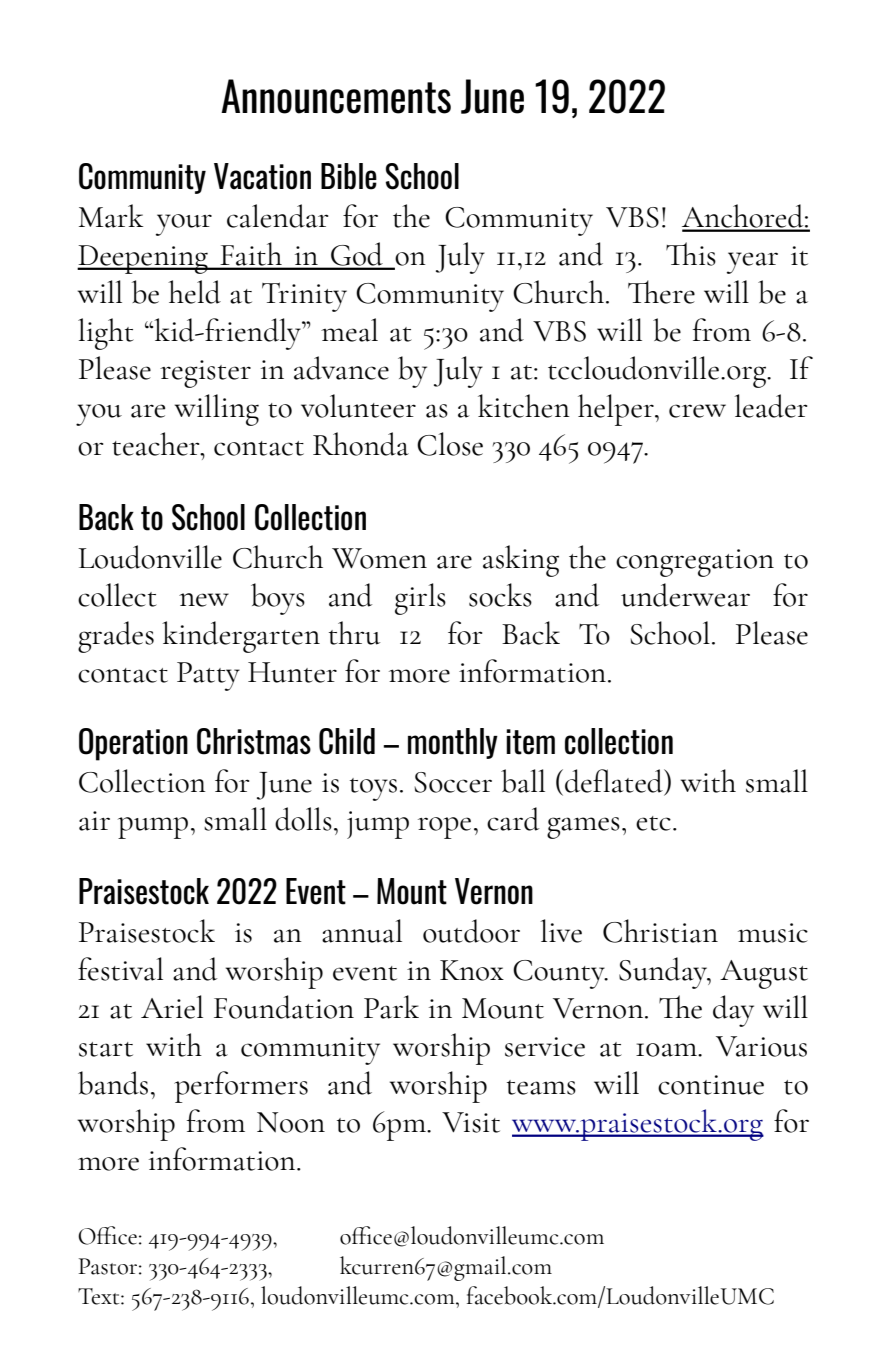 The height and width of the screenshot is (1372, 887). I want to click on Vacation, so click(262, 176).
